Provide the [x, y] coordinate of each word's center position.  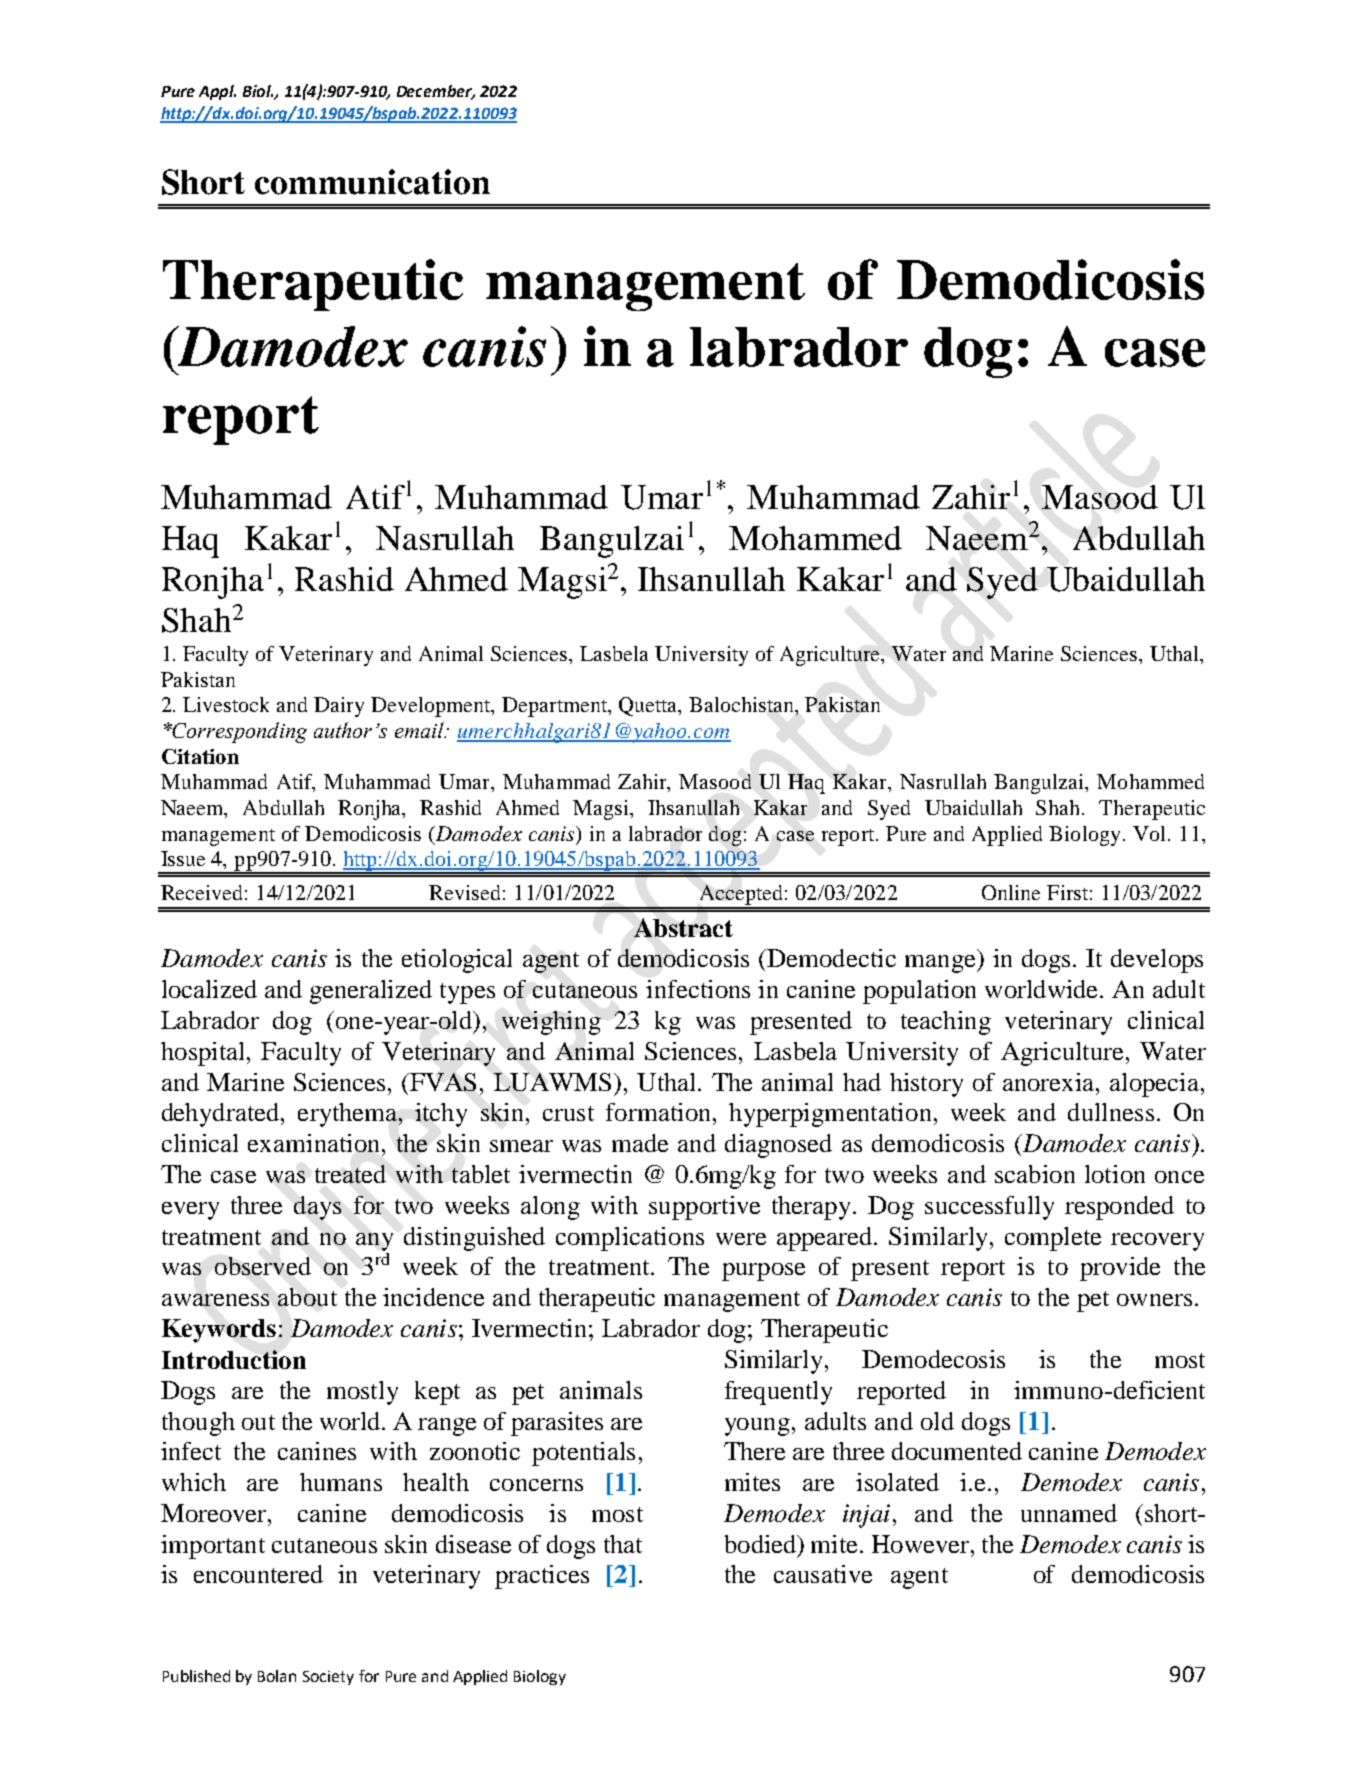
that [623, 1544]
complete [1053, 1239]
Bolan [277, 1676]
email [420, 730]
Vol [1151, 833]
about [307, 1297]
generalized [371, 992]
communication [372, 182]
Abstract [683, 927]
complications [630, 1239]
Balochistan [743, 706]
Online [1011, 892]
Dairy [339, 707]
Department [556, 707]
